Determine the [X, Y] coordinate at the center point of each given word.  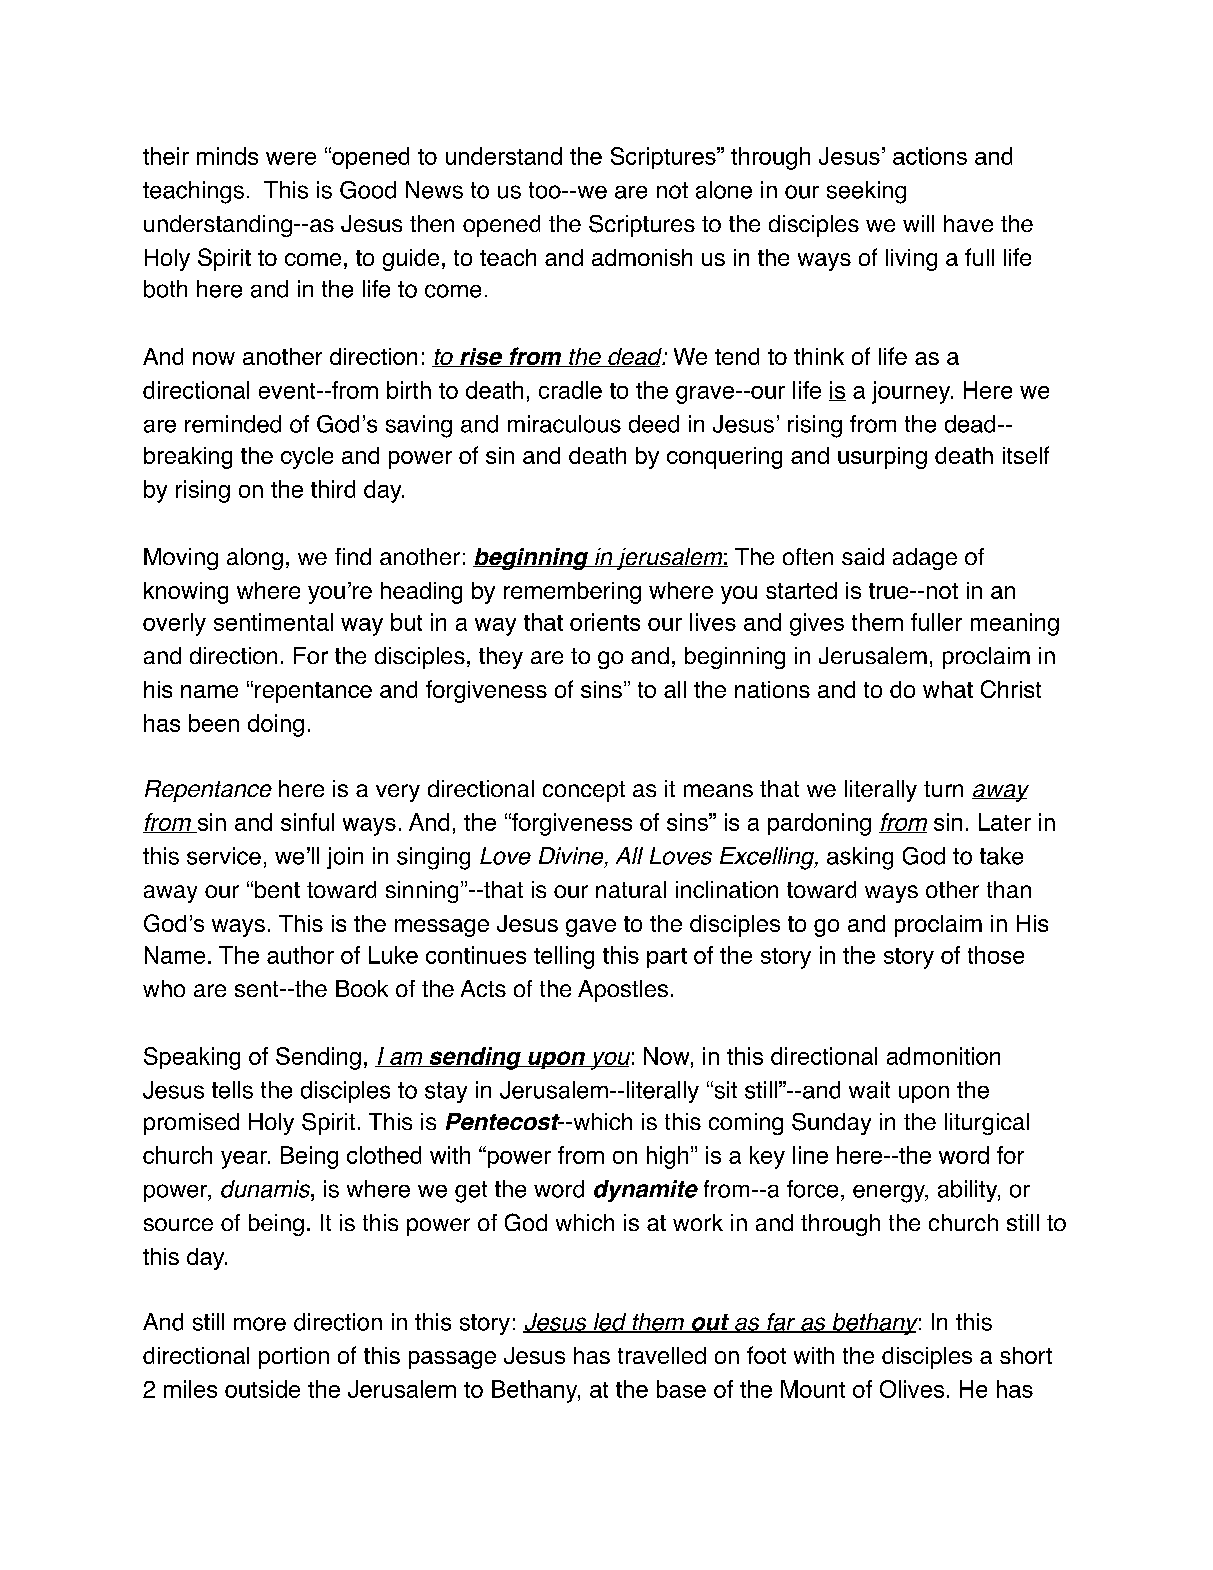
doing [276, 725]
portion [294, 1358]
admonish [642, 257]
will [918, 223]
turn [943, 789]
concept [584, 791]
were [291, 158]
